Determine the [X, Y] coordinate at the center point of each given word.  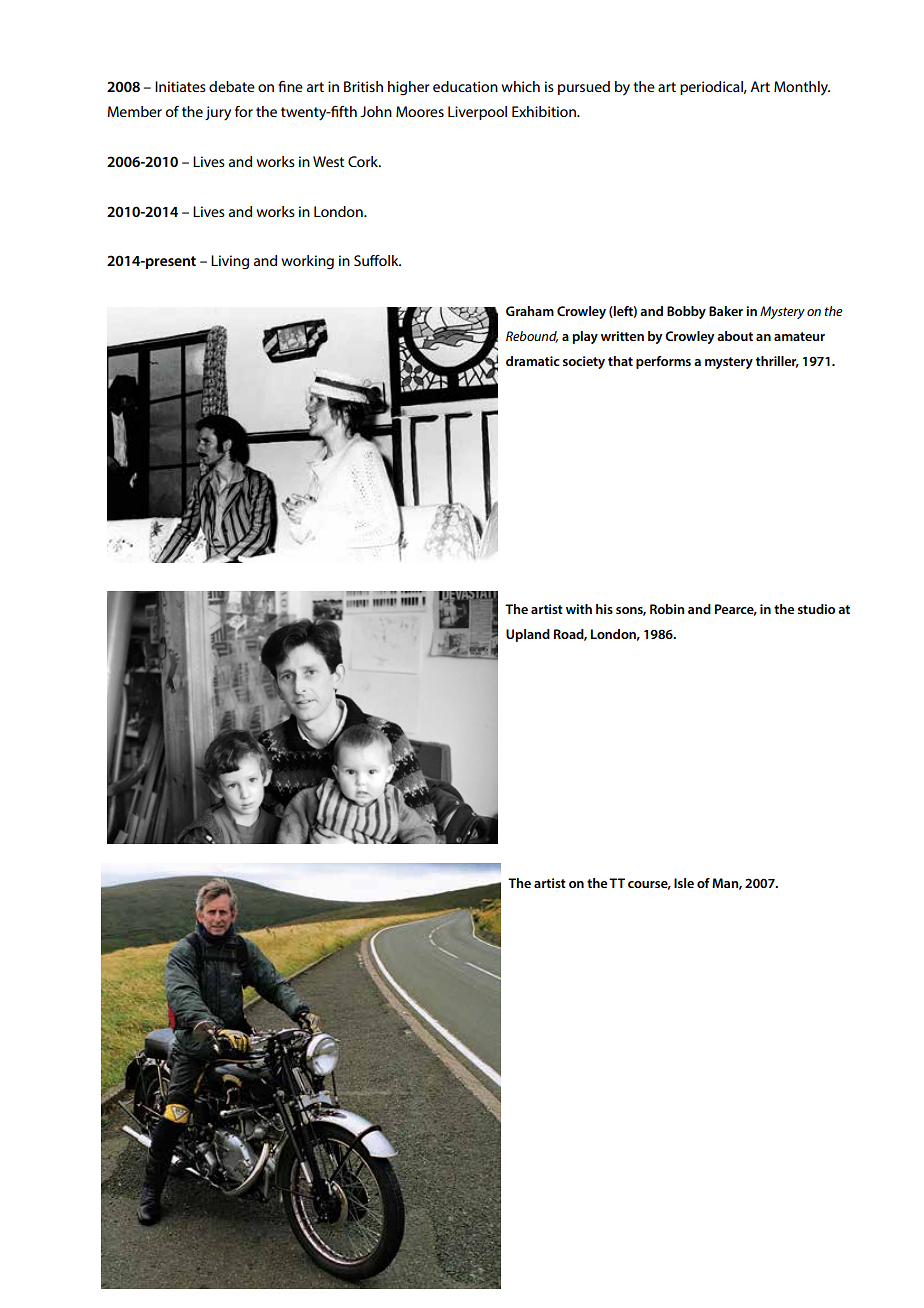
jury [218, 113]
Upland [528, 635]
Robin [667, 609]
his [604, 609]
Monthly [802, 88]
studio [816, 609]
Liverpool [477, 113]
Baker [726, 311]
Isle [684, 883]
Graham [530, 311]
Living [230, 262]
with [579, 609]
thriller [777, 362]
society [584, 362]
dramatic [533, 361]
